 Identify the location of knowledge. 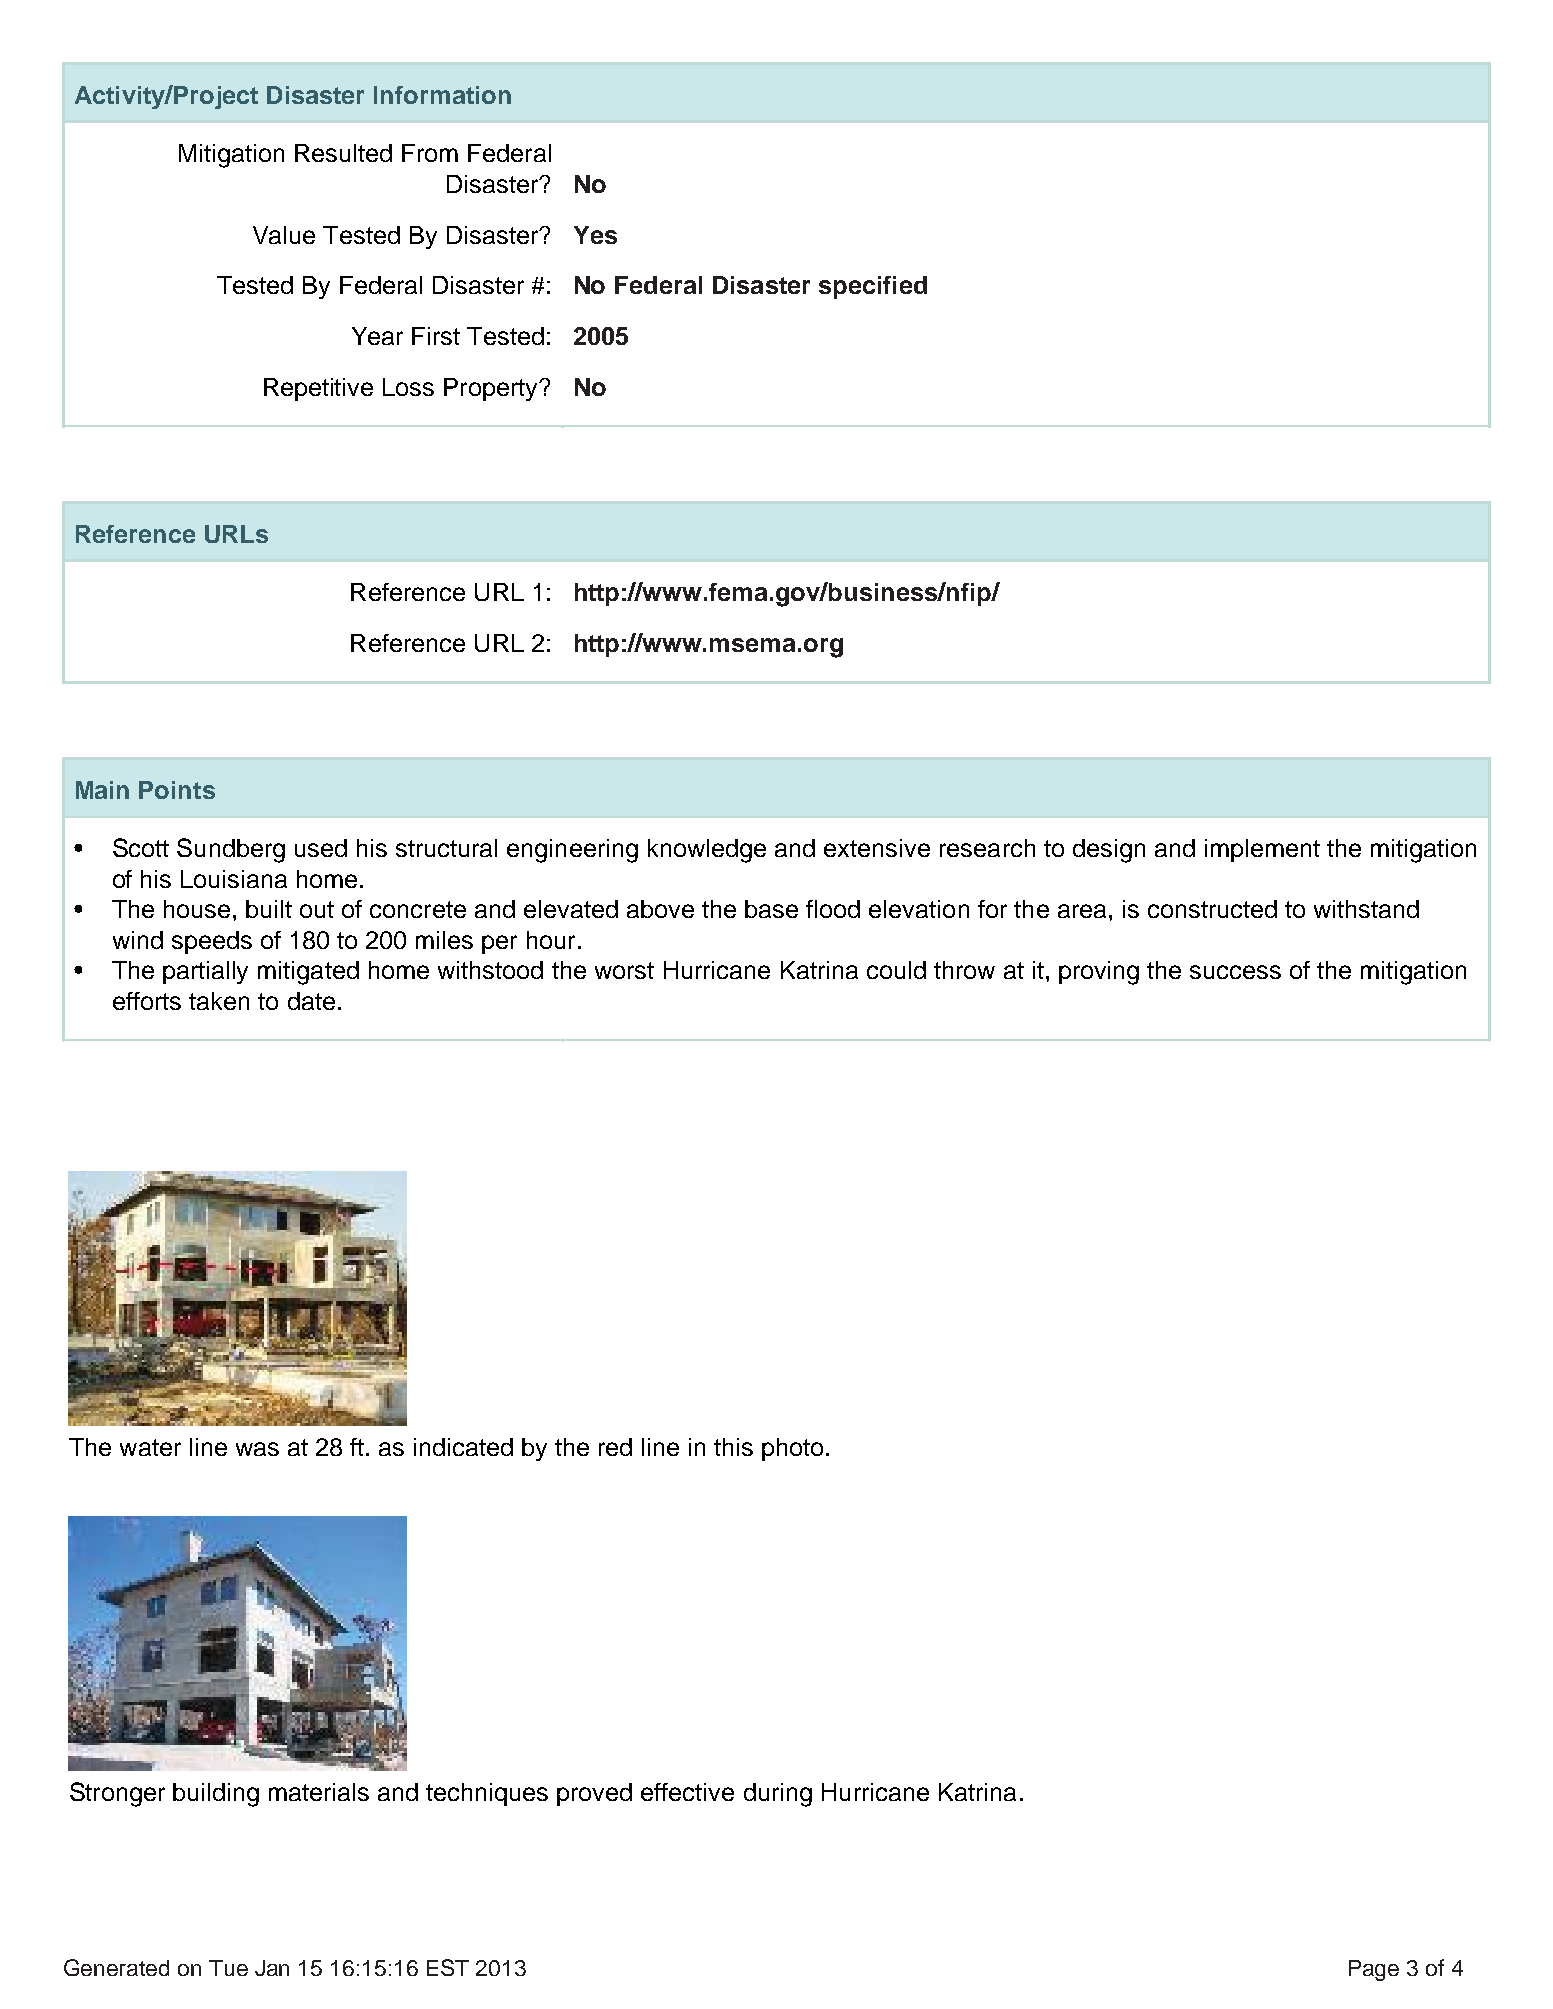
(707, 851).
